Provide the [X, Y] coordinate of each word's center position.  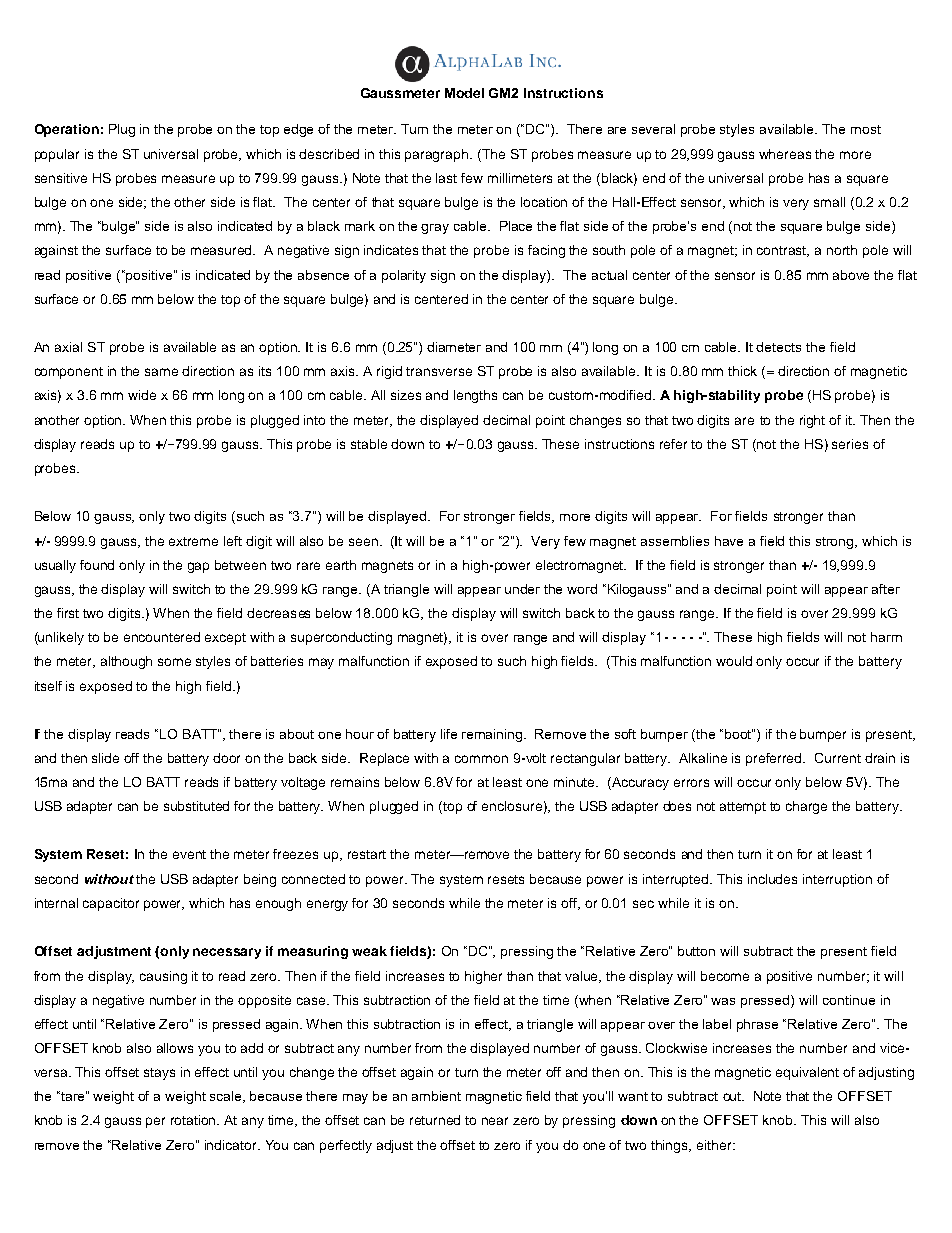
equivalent [807, 1073]
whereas [785, 154]
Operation [67, 130]
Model [464, 93]
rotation [195, 1120]
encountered [162, 637]
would [734, 661]
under [522, 589]
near [495, 1121]
